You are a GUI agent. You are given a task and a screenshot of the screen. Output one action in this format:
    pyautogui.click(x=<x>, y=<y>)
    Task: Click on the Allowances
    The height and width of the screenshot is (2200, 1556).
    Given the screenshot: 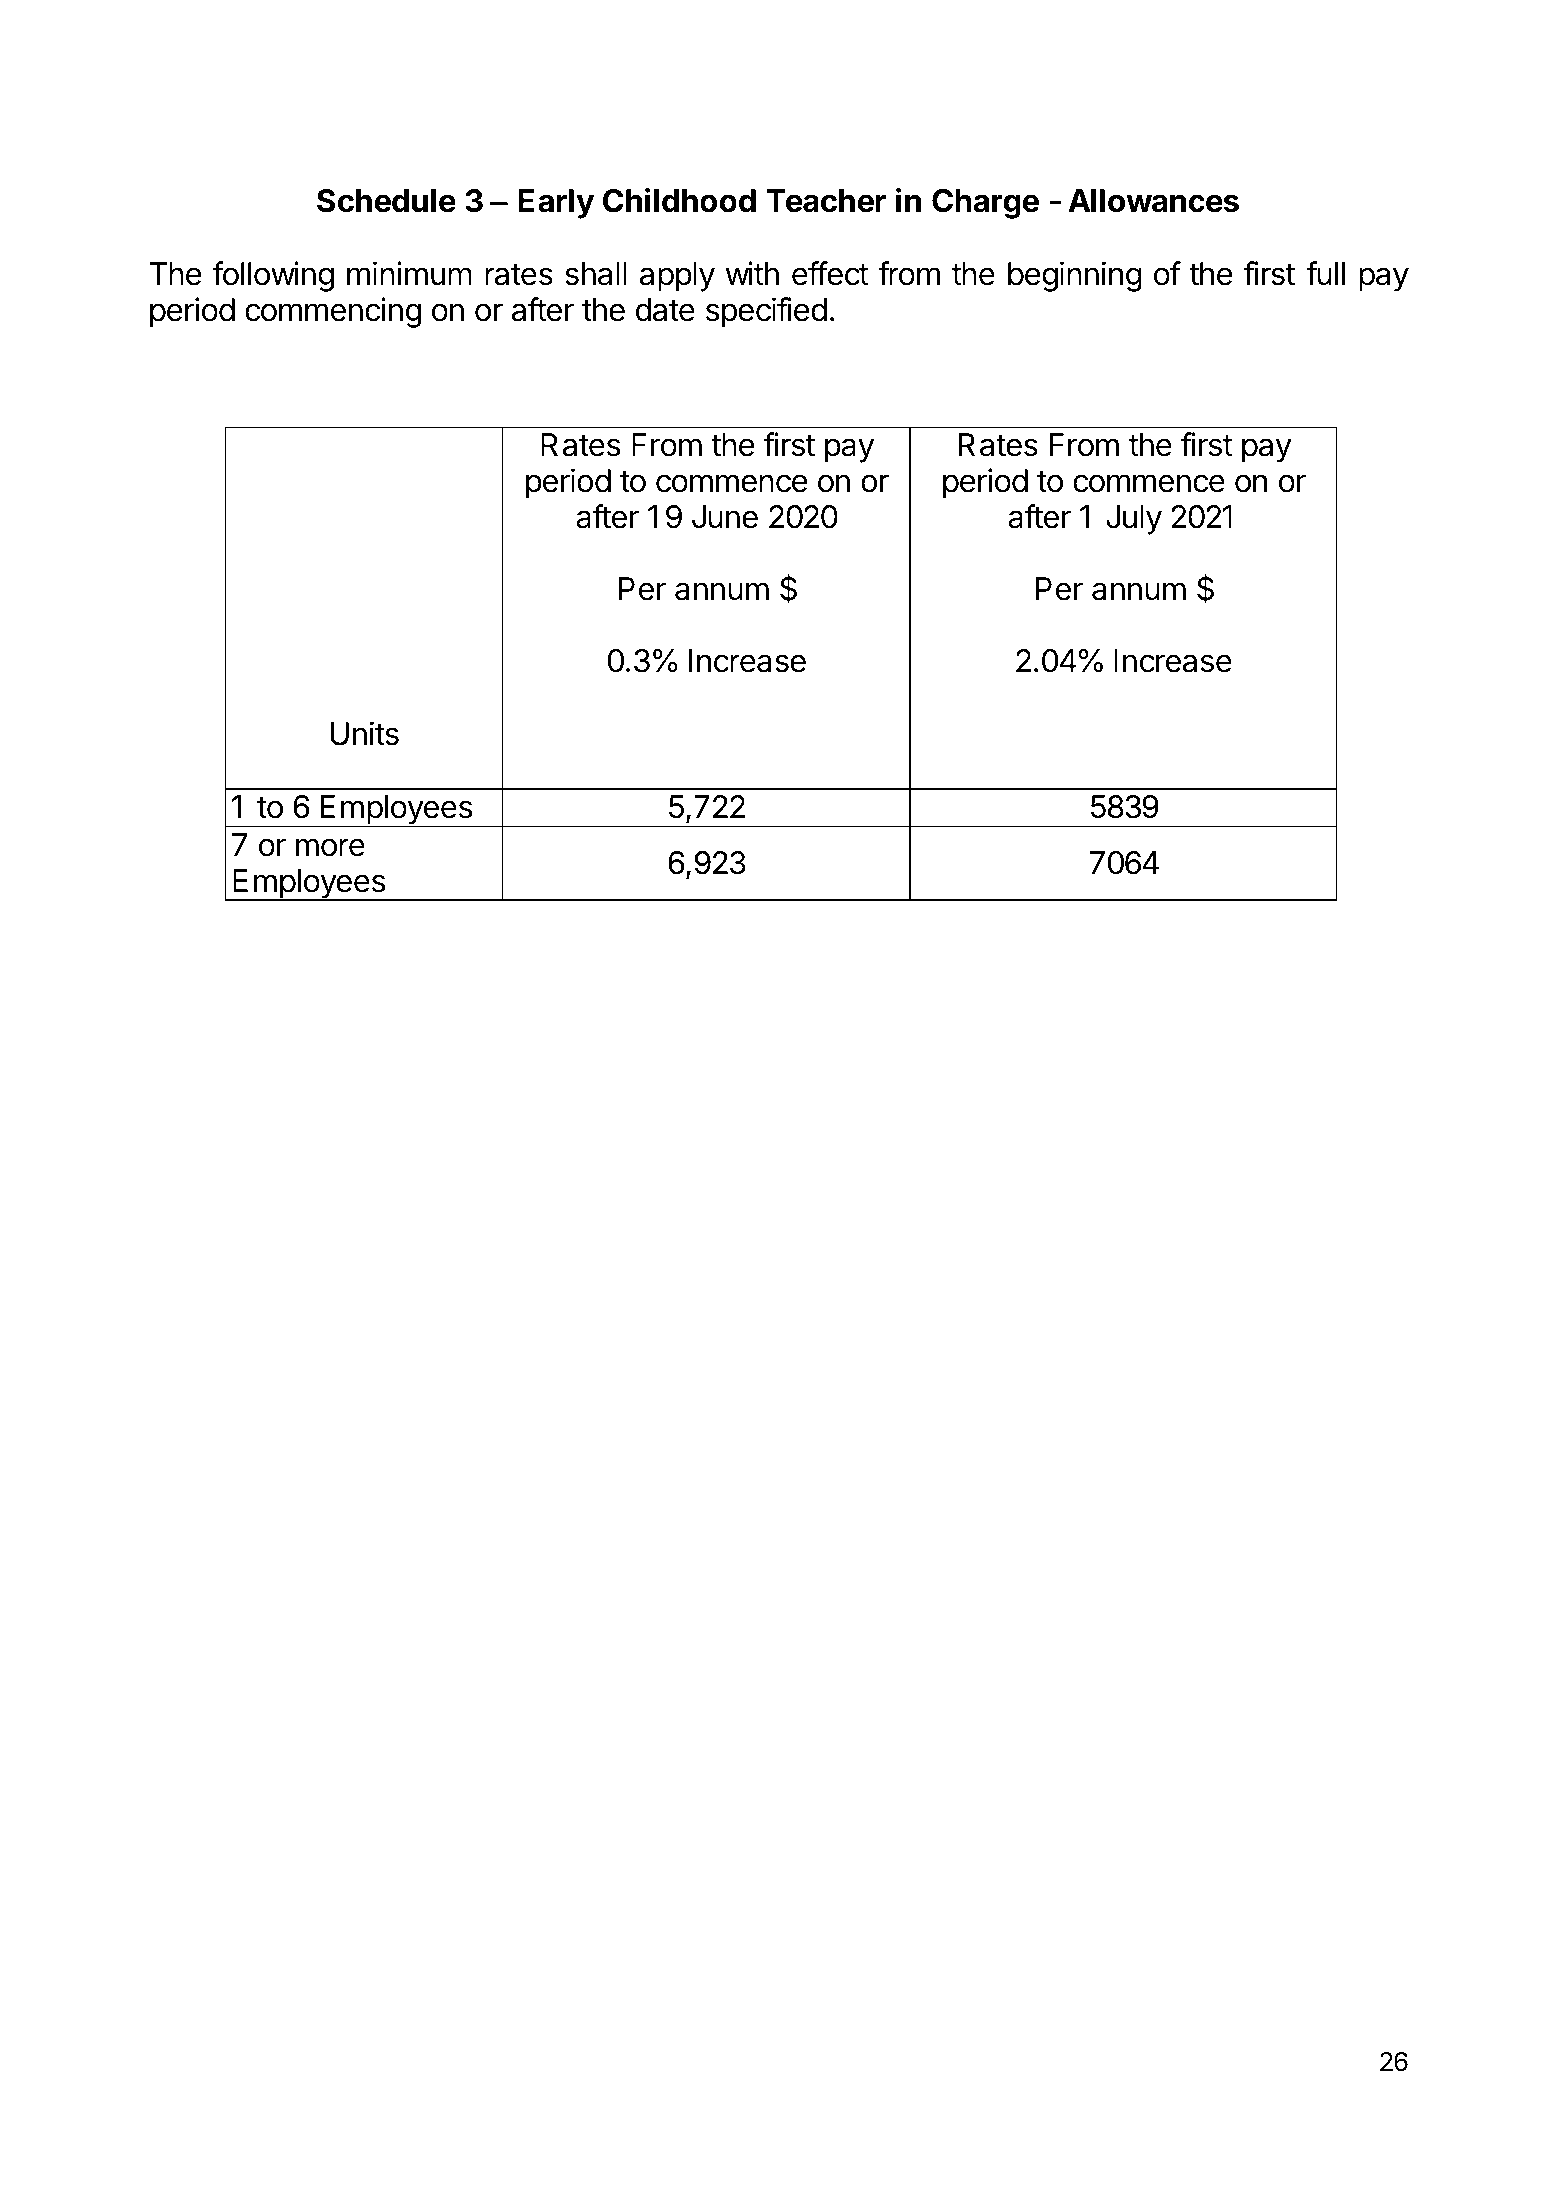 What is the action you would take?
    pyautogui.click(x=1153, y=201)
